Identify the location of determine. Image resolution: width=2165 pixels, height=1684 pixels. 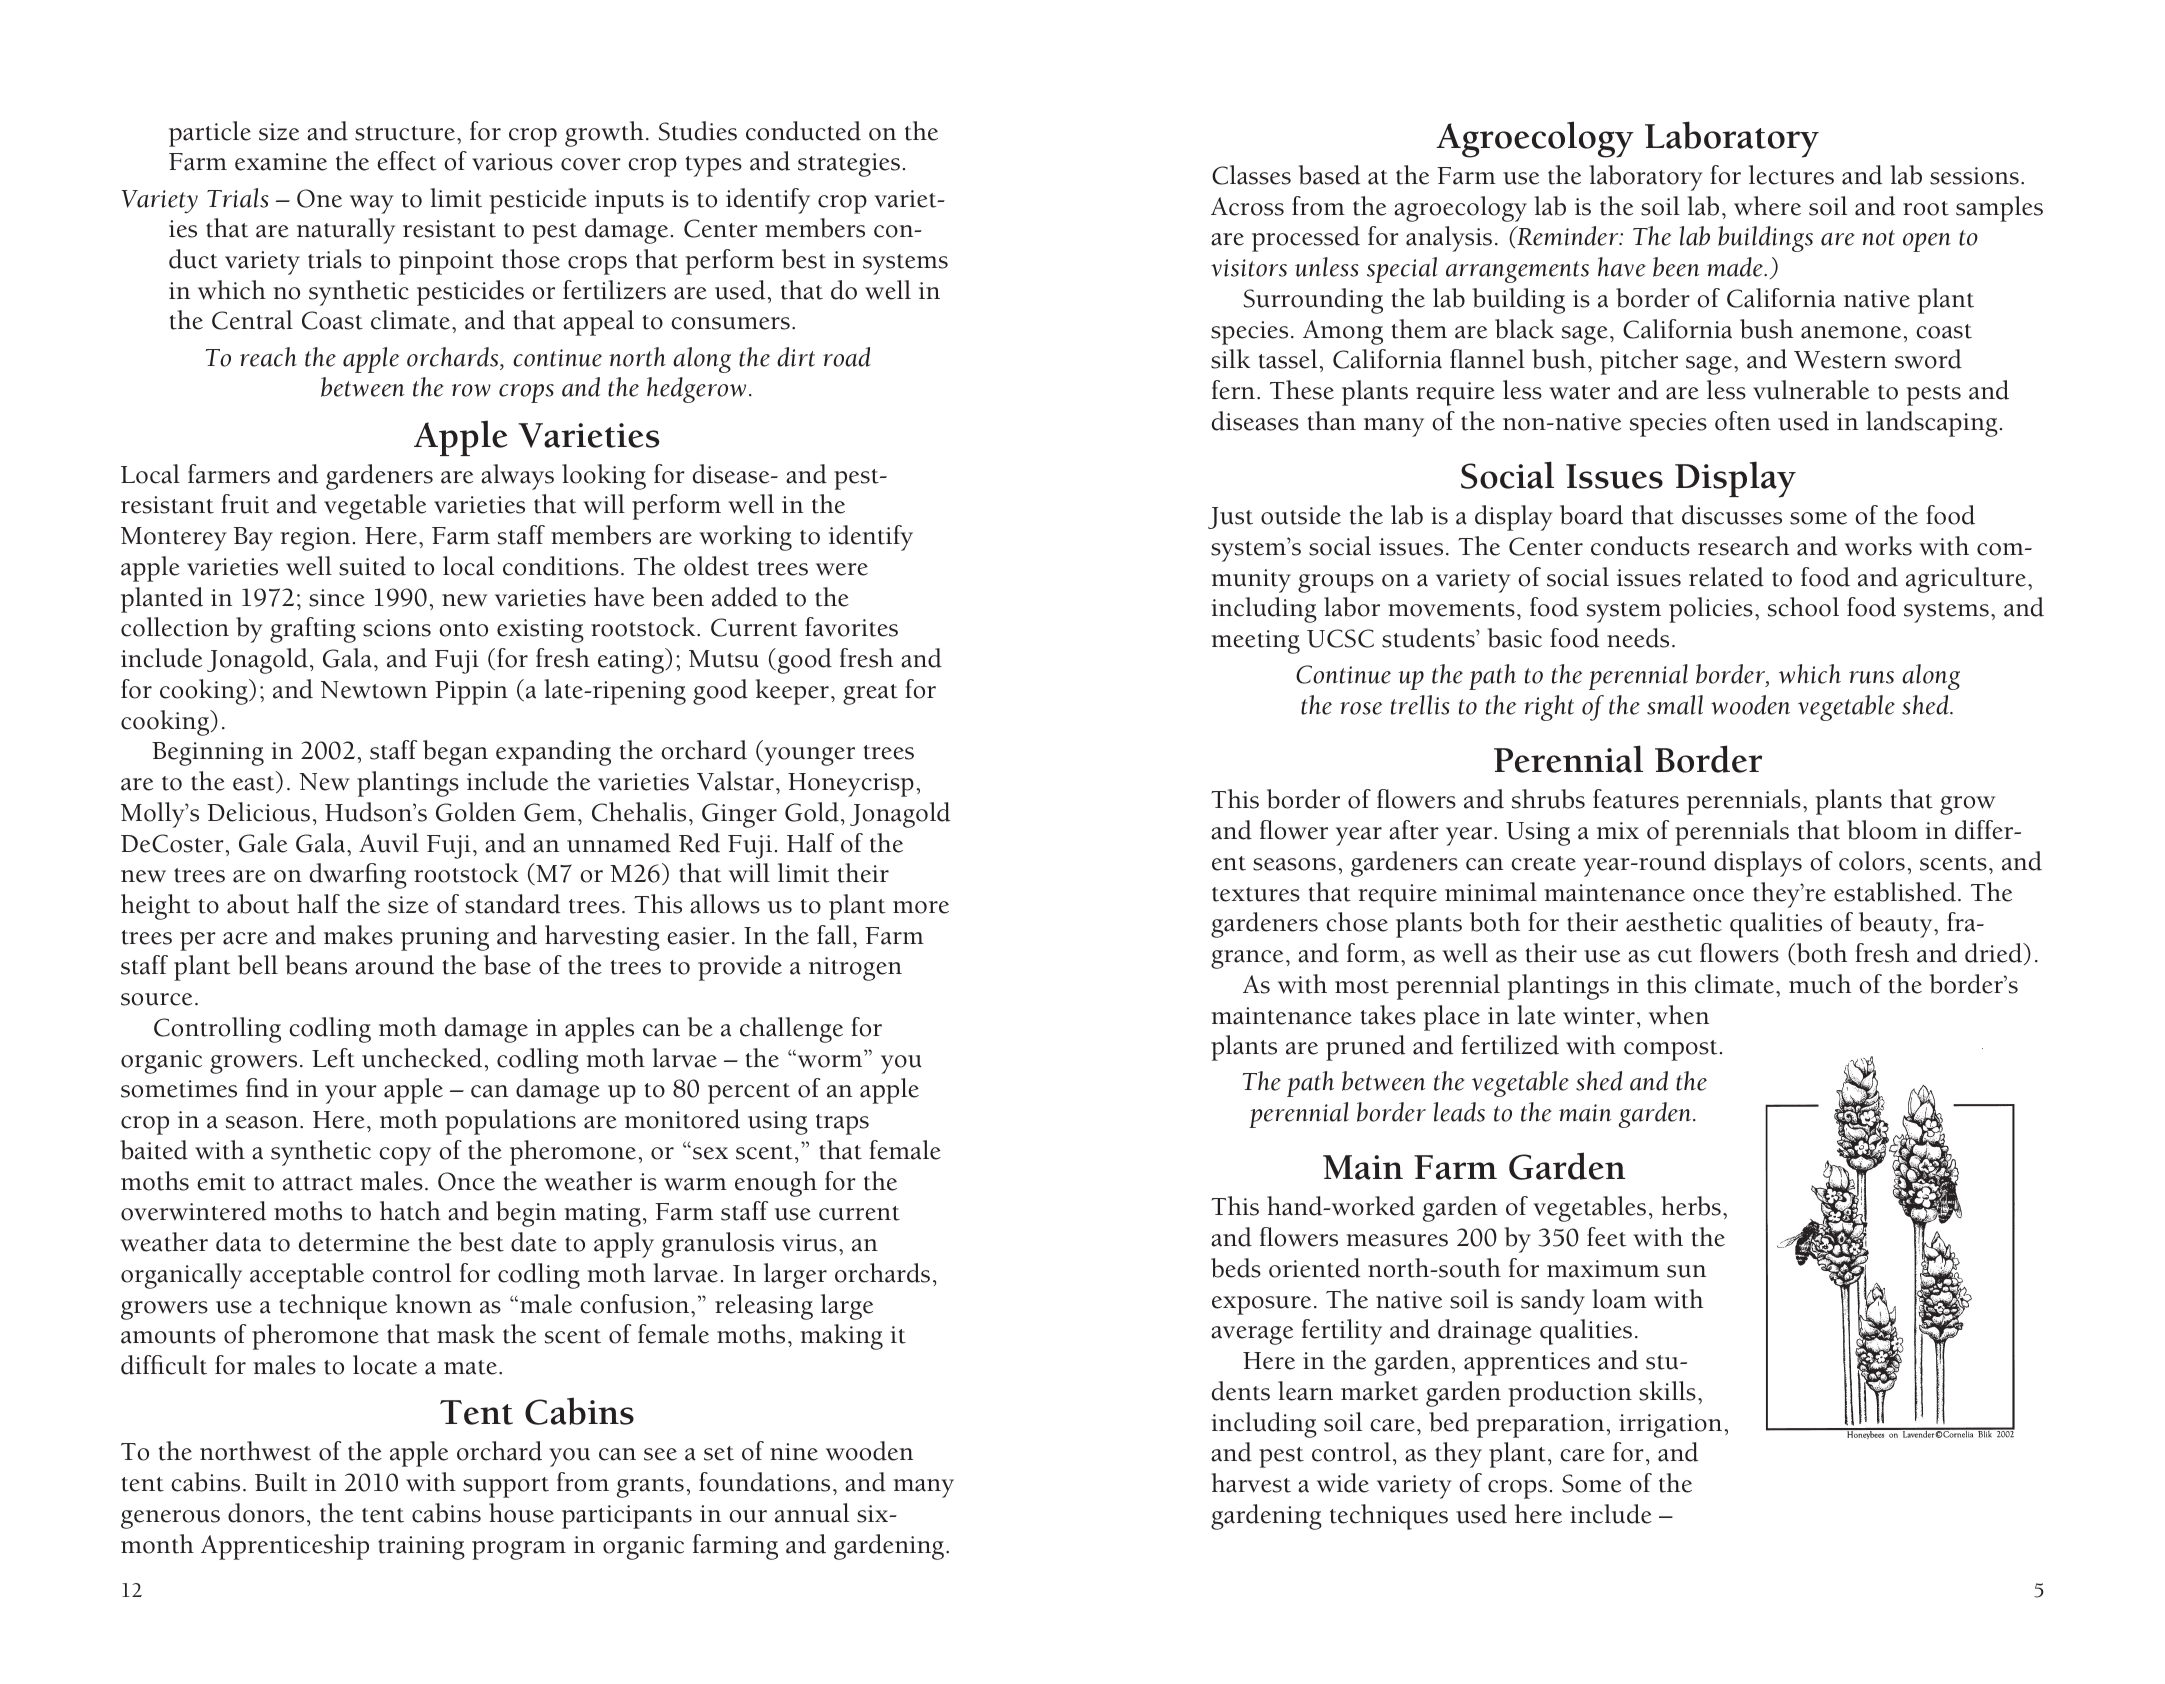
(354, 1242).
